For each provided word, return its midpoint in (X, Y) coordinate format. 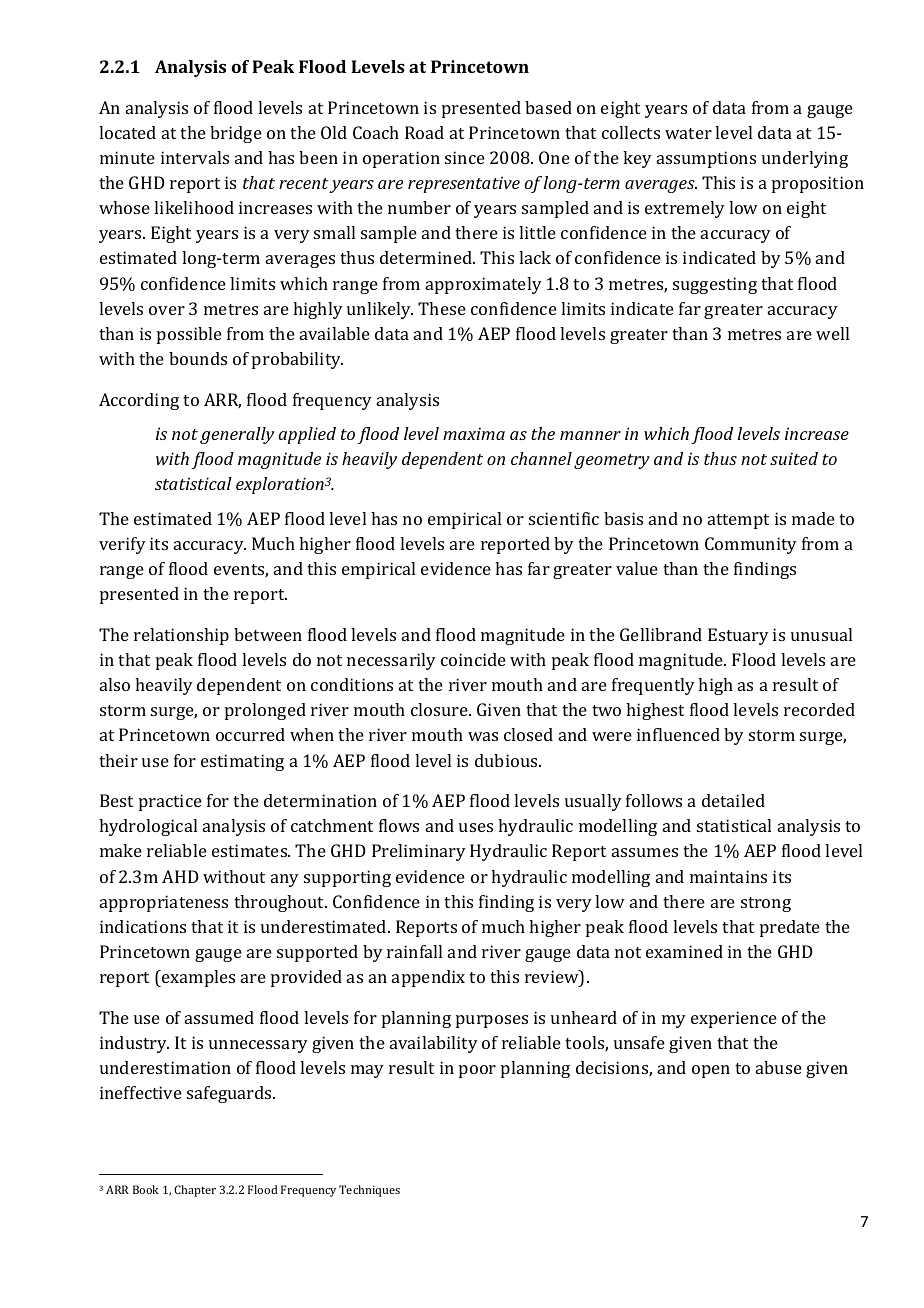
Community (751, 545)
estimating (242, 762)
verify (122, 545)
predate (790, 928)
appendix (428, 978)
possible (189, 335)
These (442, 308)
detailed (733, 800)
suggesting (715, 285)
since (465, 157)
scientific (564, 518)
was (483, 736)
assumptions (706, 159)
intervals (195, 157)
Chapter (195, 1191)
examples (197, 978)
